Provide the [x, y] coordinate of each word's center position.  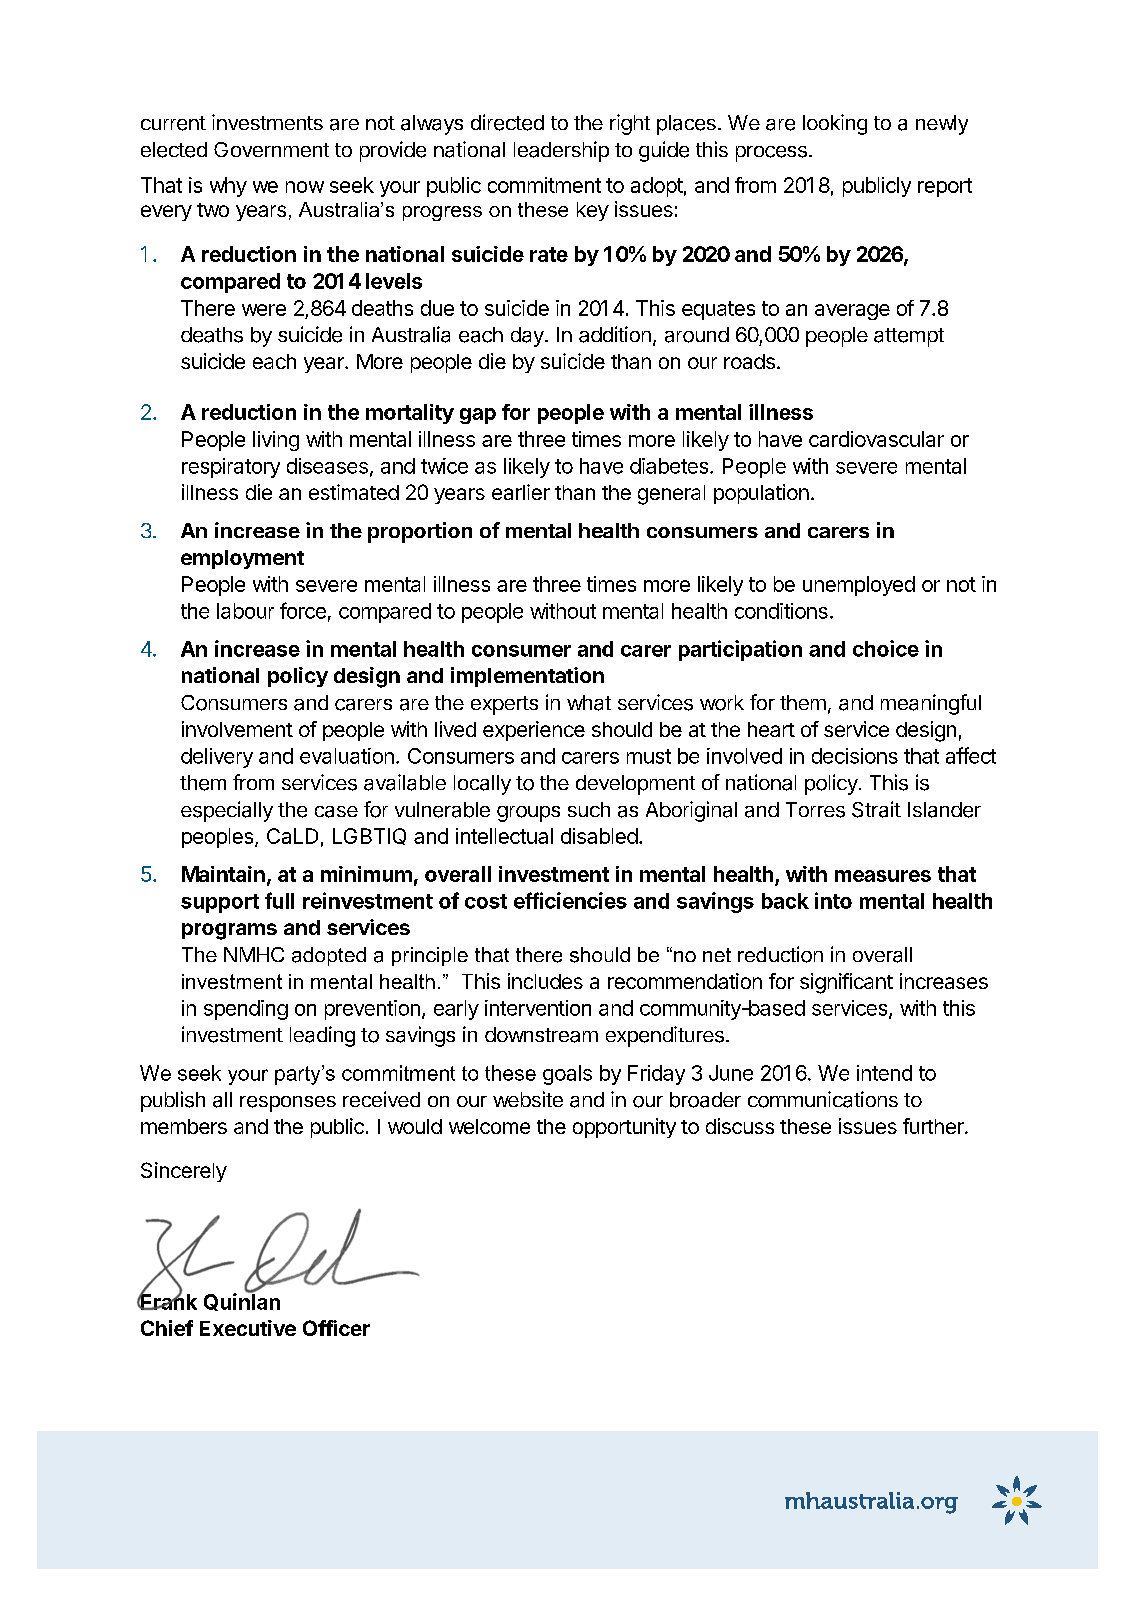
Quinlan [242, 1301]
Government [271, 149]
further [934, 1126]
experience [534, 731]
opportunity [624, 1128]
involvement [237, 729]
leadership [561, 151]
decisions [855, 756]
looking [835, 124]
